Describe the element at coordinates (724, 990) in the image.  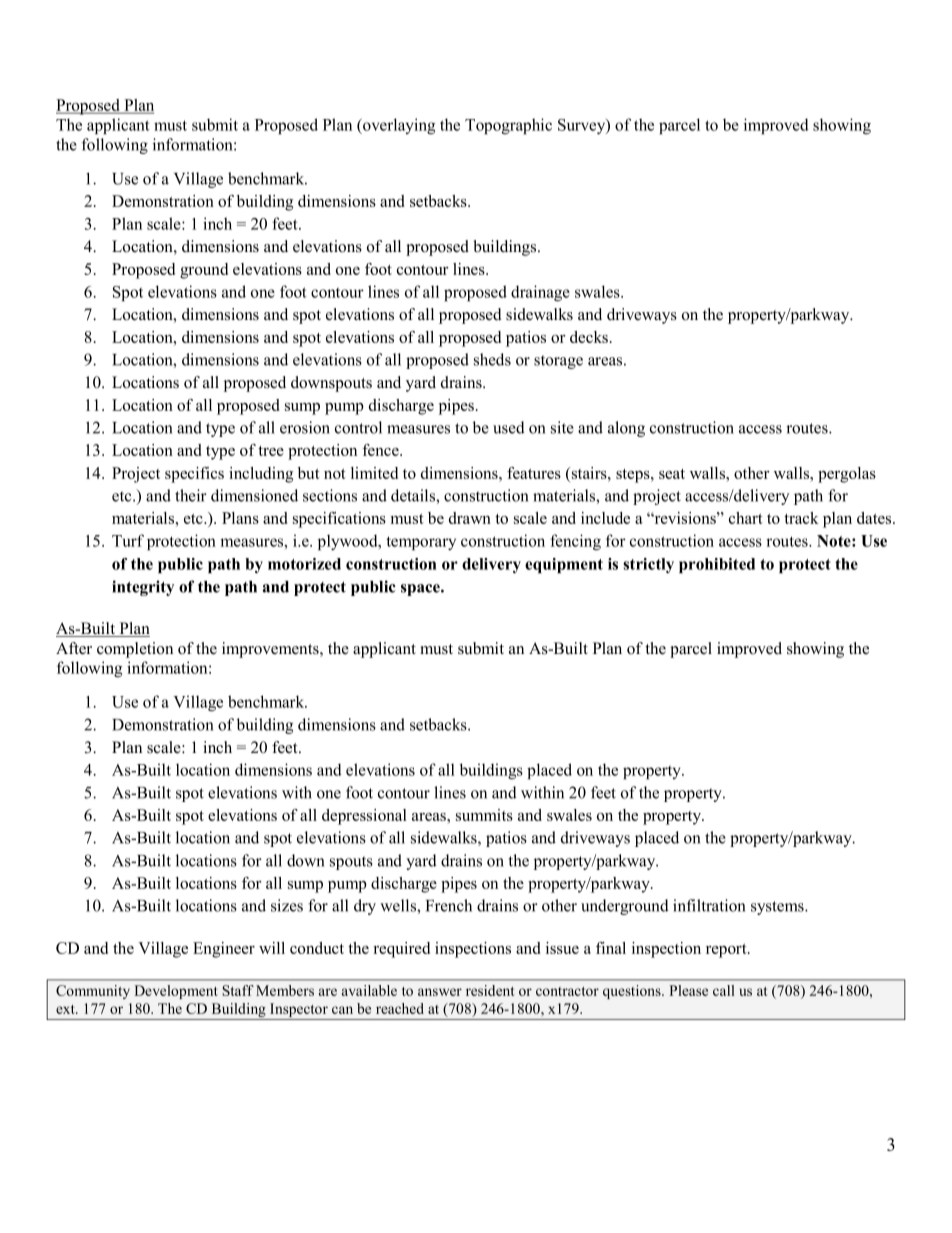
I see `call` at that location.
